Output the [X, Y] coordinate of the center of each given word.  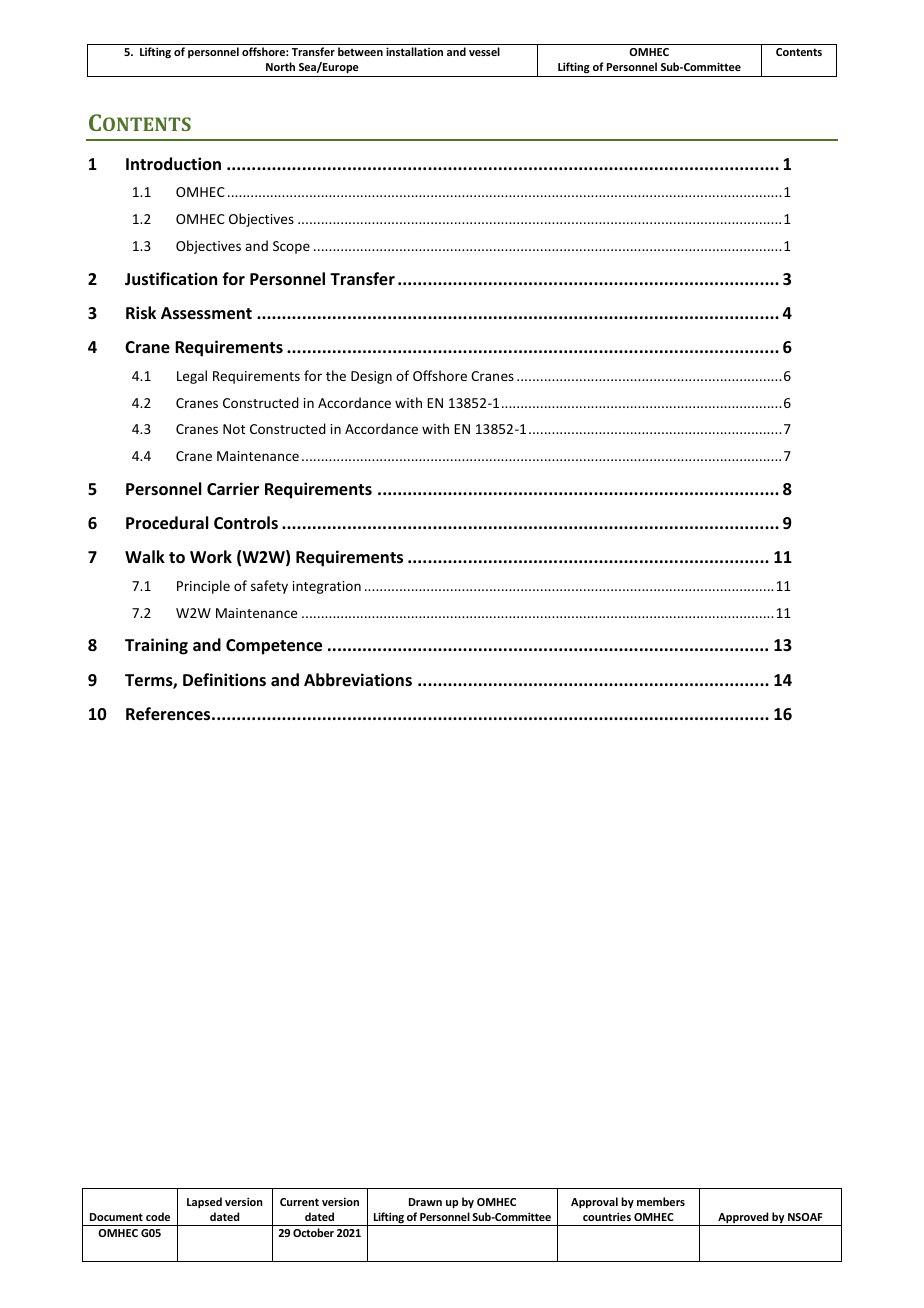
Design [371, 377]
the [336, 375]
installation [414, 51]
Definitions [224, 680]
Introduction [173, 163]
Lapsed [204, 1202]
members [661, 1201]
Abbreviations [358, 680]
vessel [484, 51]
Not [234, 429]
